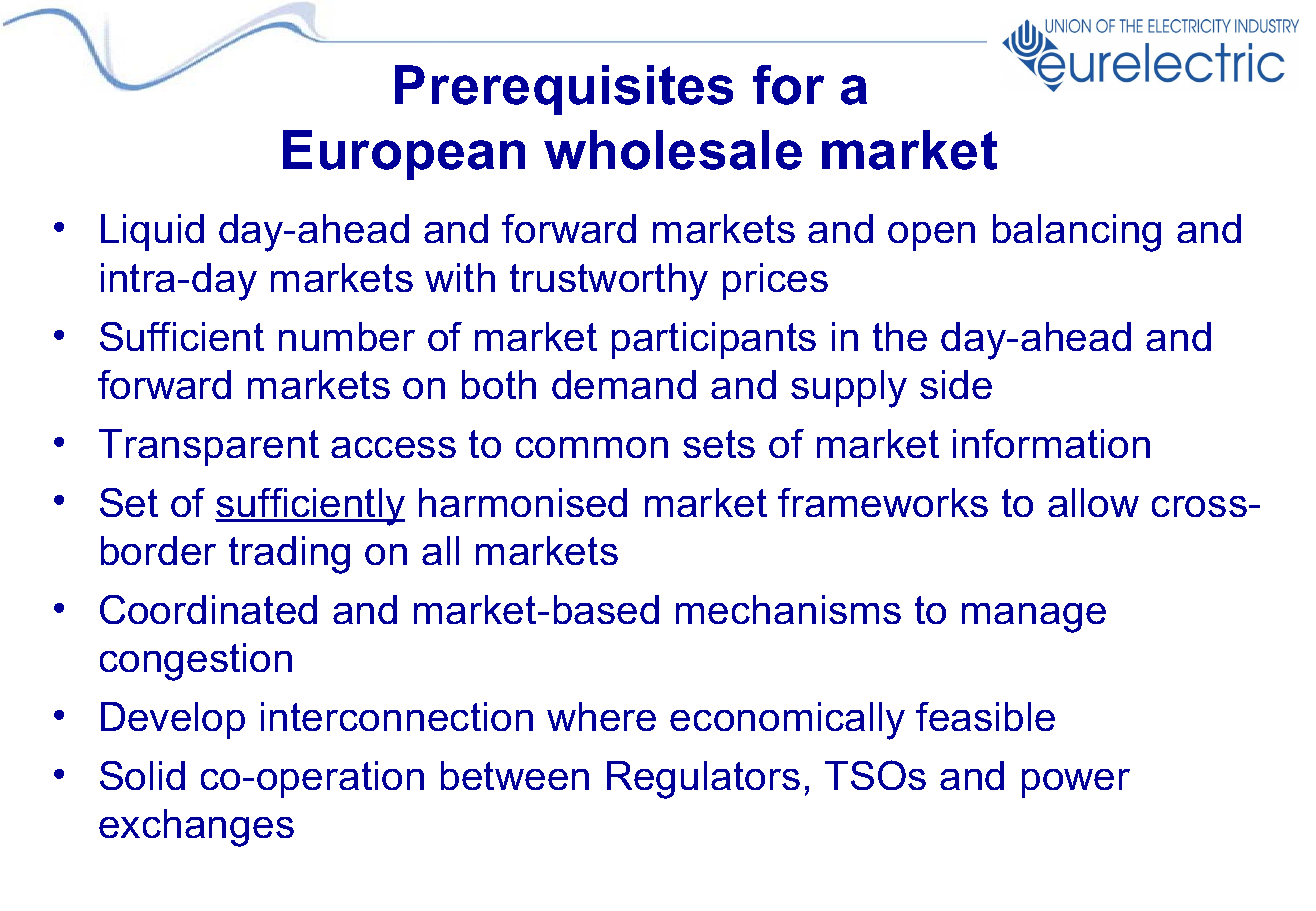 Image resolution: width=1316 pixels, height=911 pixels. Describe the element at coordinates (564, 90) in the page. I see `Prerequisites` at that location.
